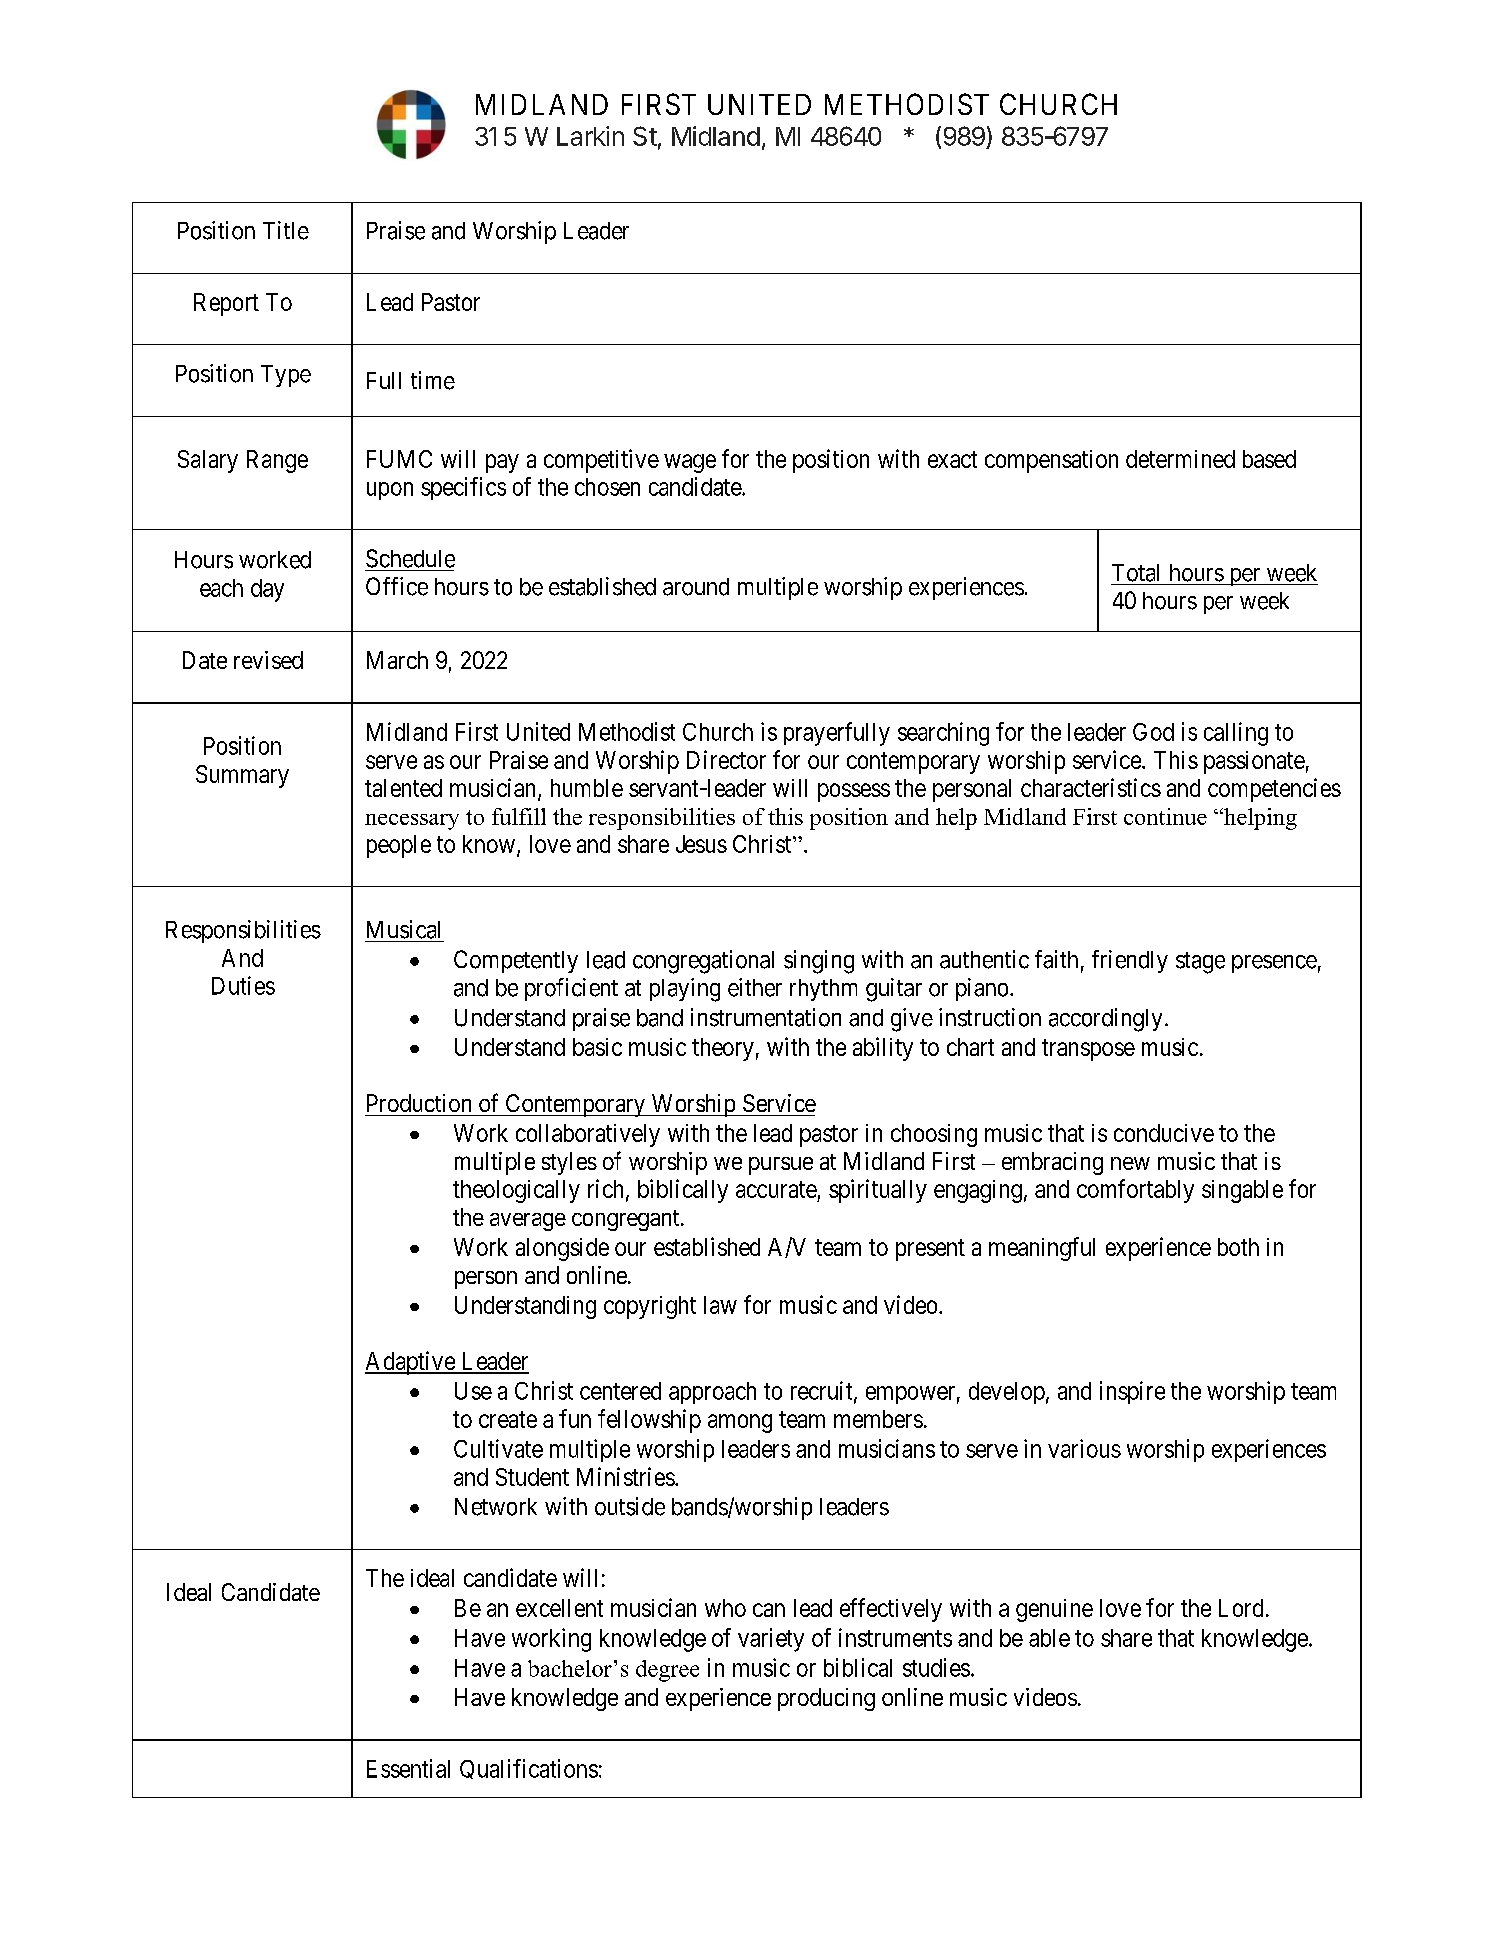 This document has width=1493, height=1933. Describe the element at coordinates (826, 1699) in the document. I see `producing` at that location.
